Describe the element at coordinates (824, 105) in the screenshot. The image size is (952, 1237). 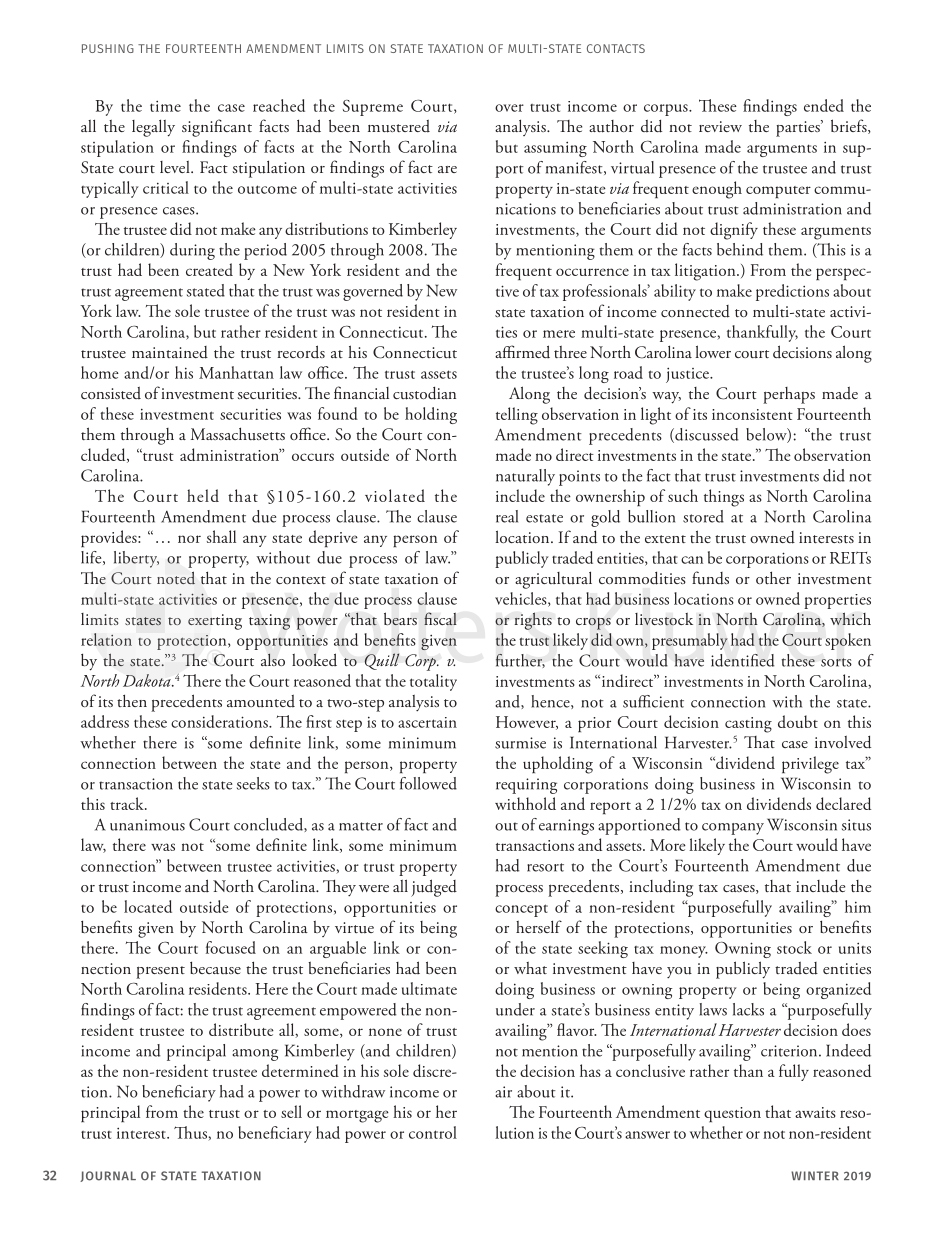
I see `ended` at that location.
